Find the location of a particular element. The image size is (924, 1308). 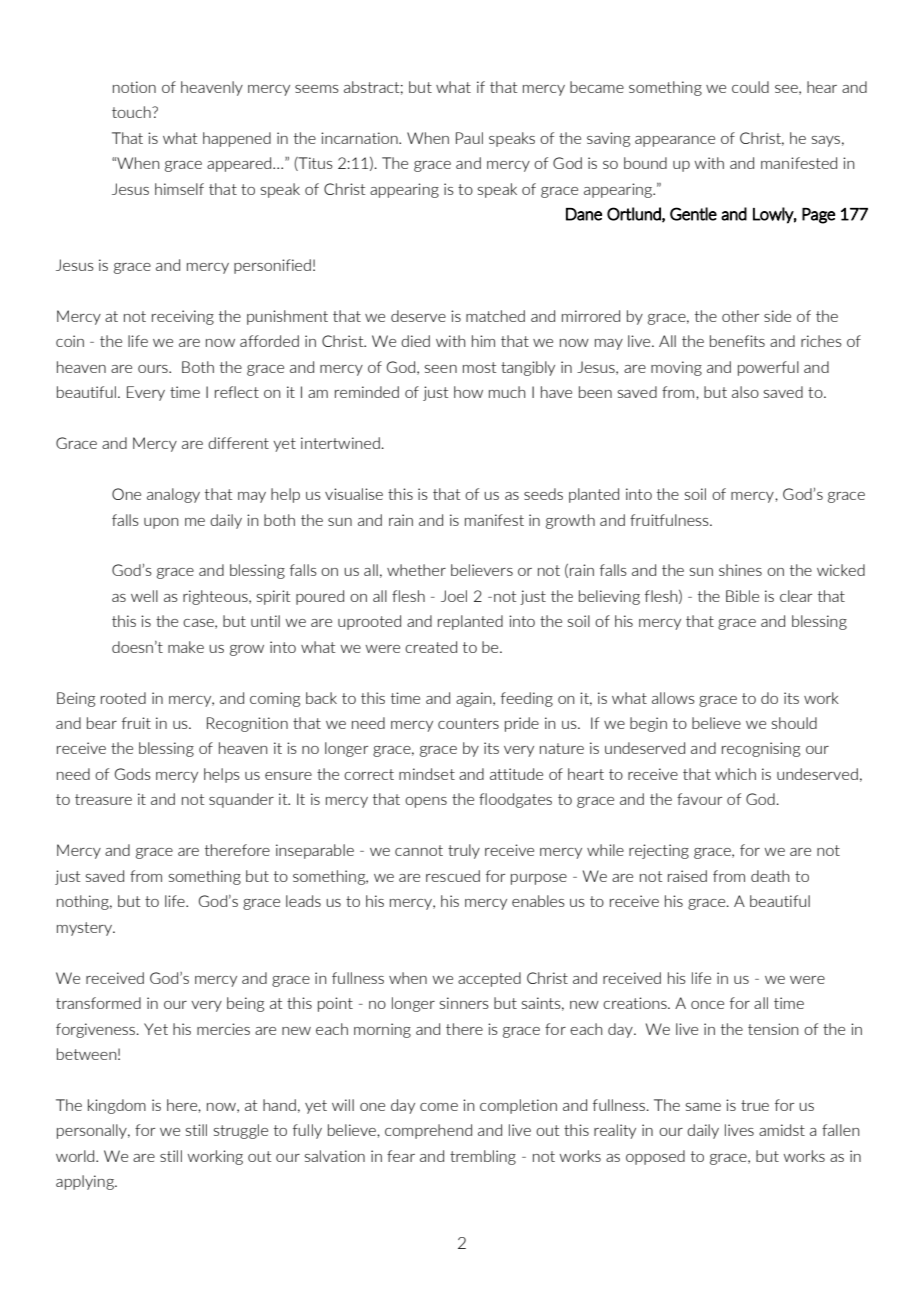

created is located at coordinates (431, 647).
